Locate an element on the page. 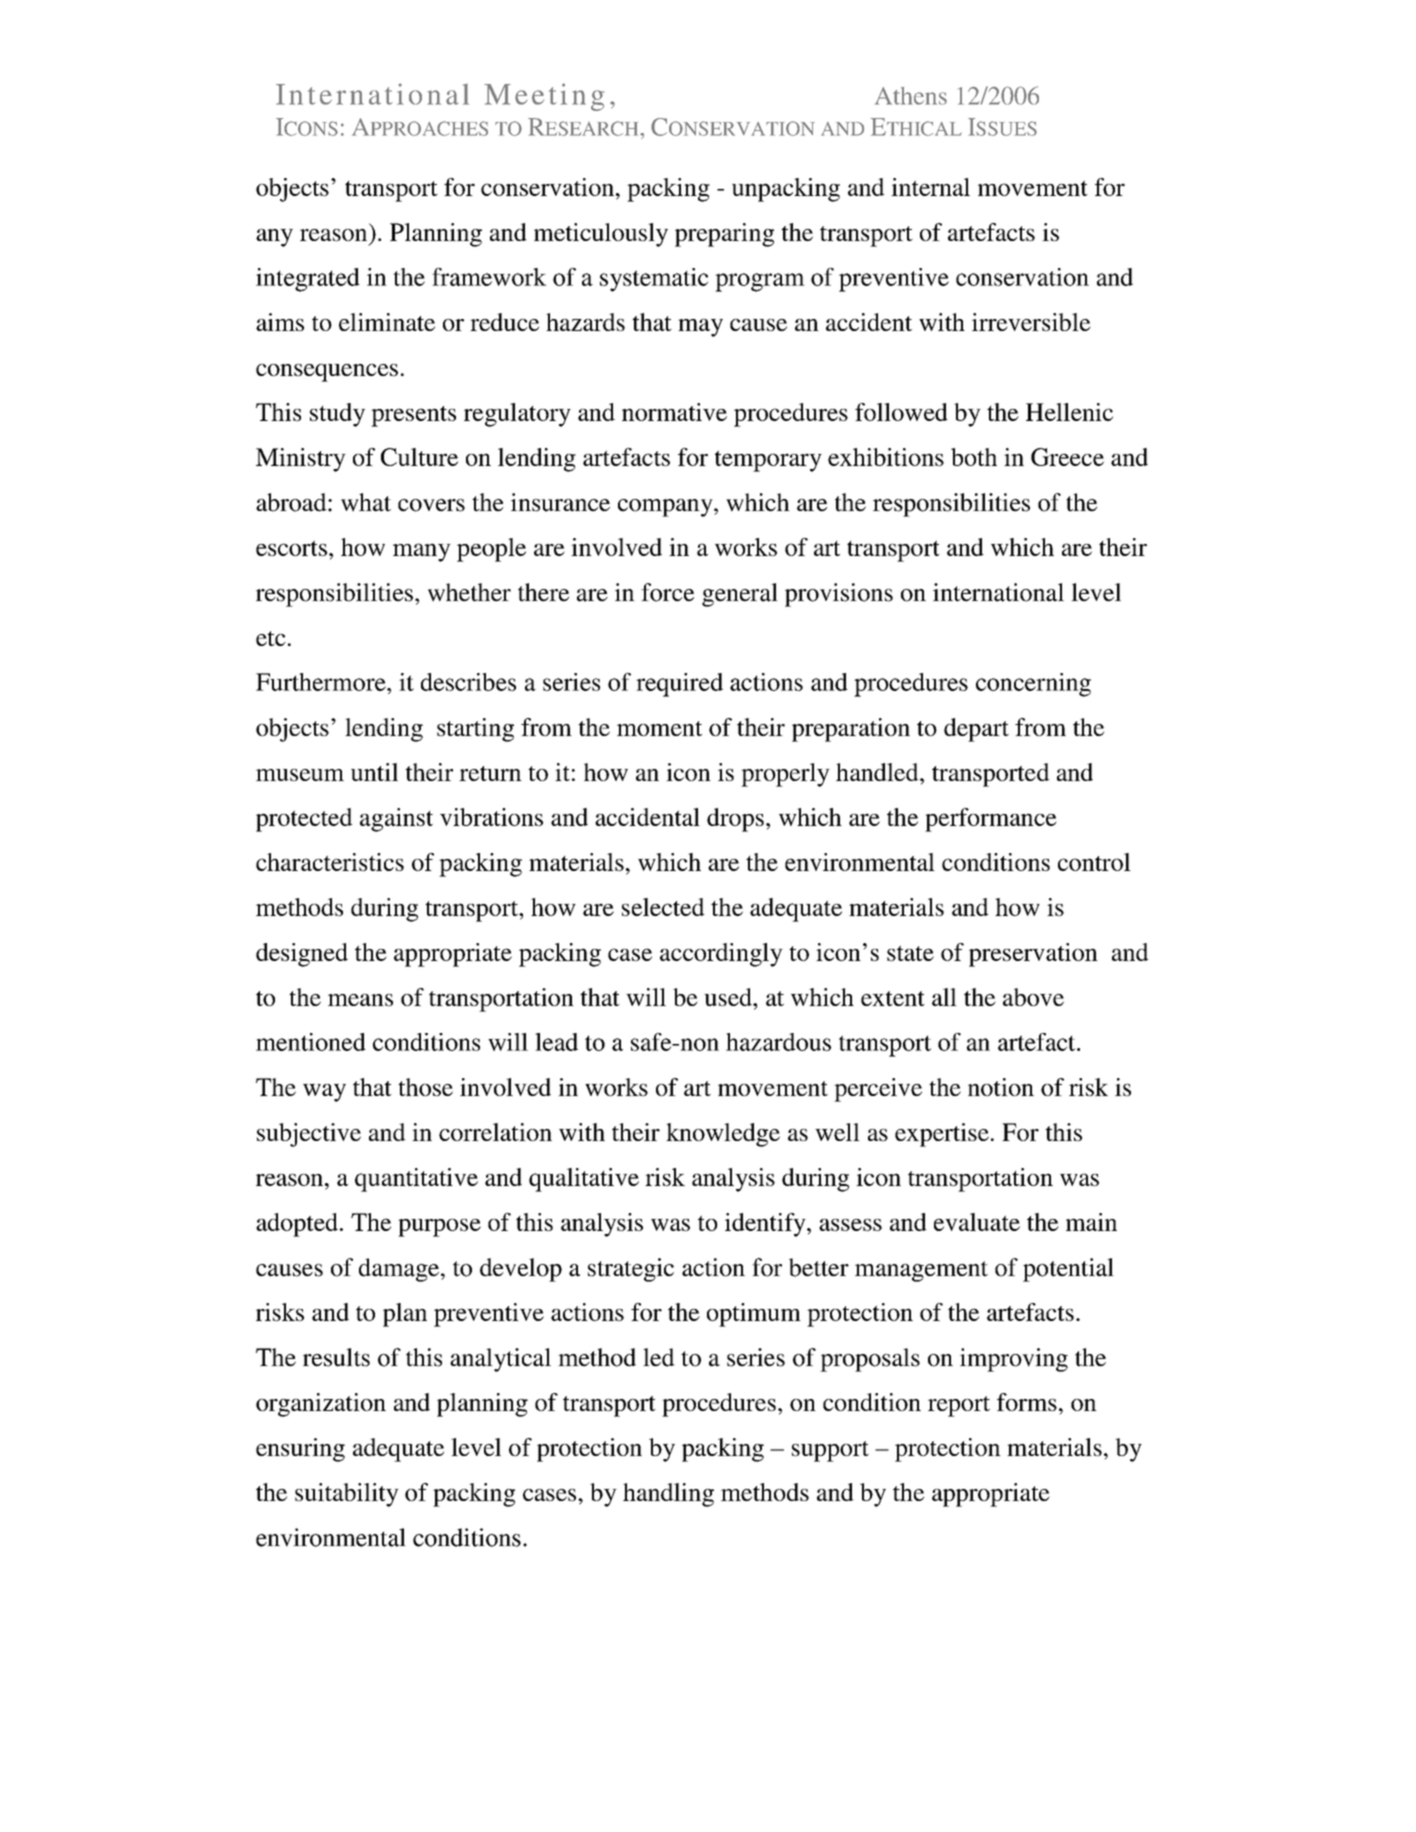  integrated is located at coordinates (308, 280).
